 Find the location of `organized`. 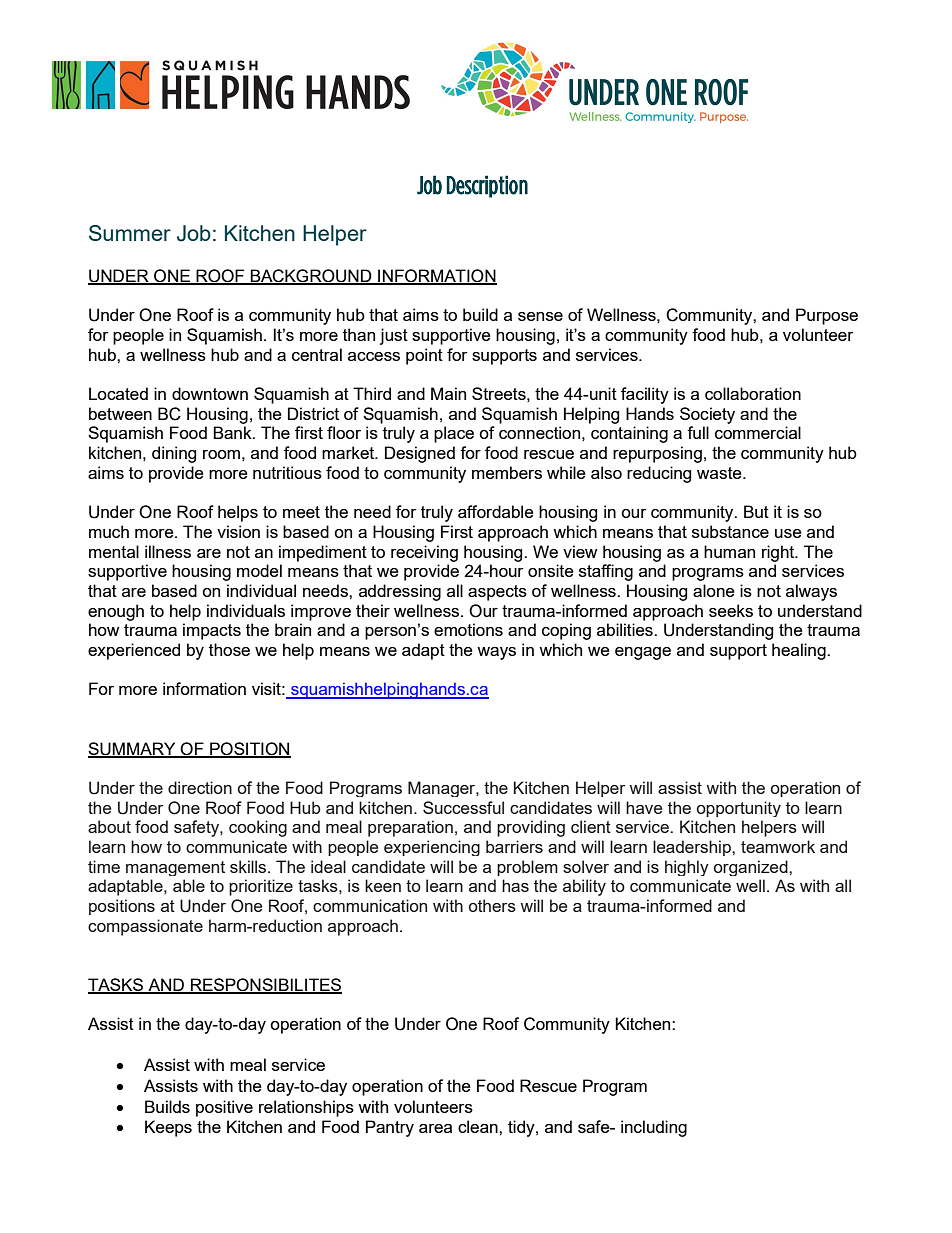

organized is located at coordinates (752, 868).
